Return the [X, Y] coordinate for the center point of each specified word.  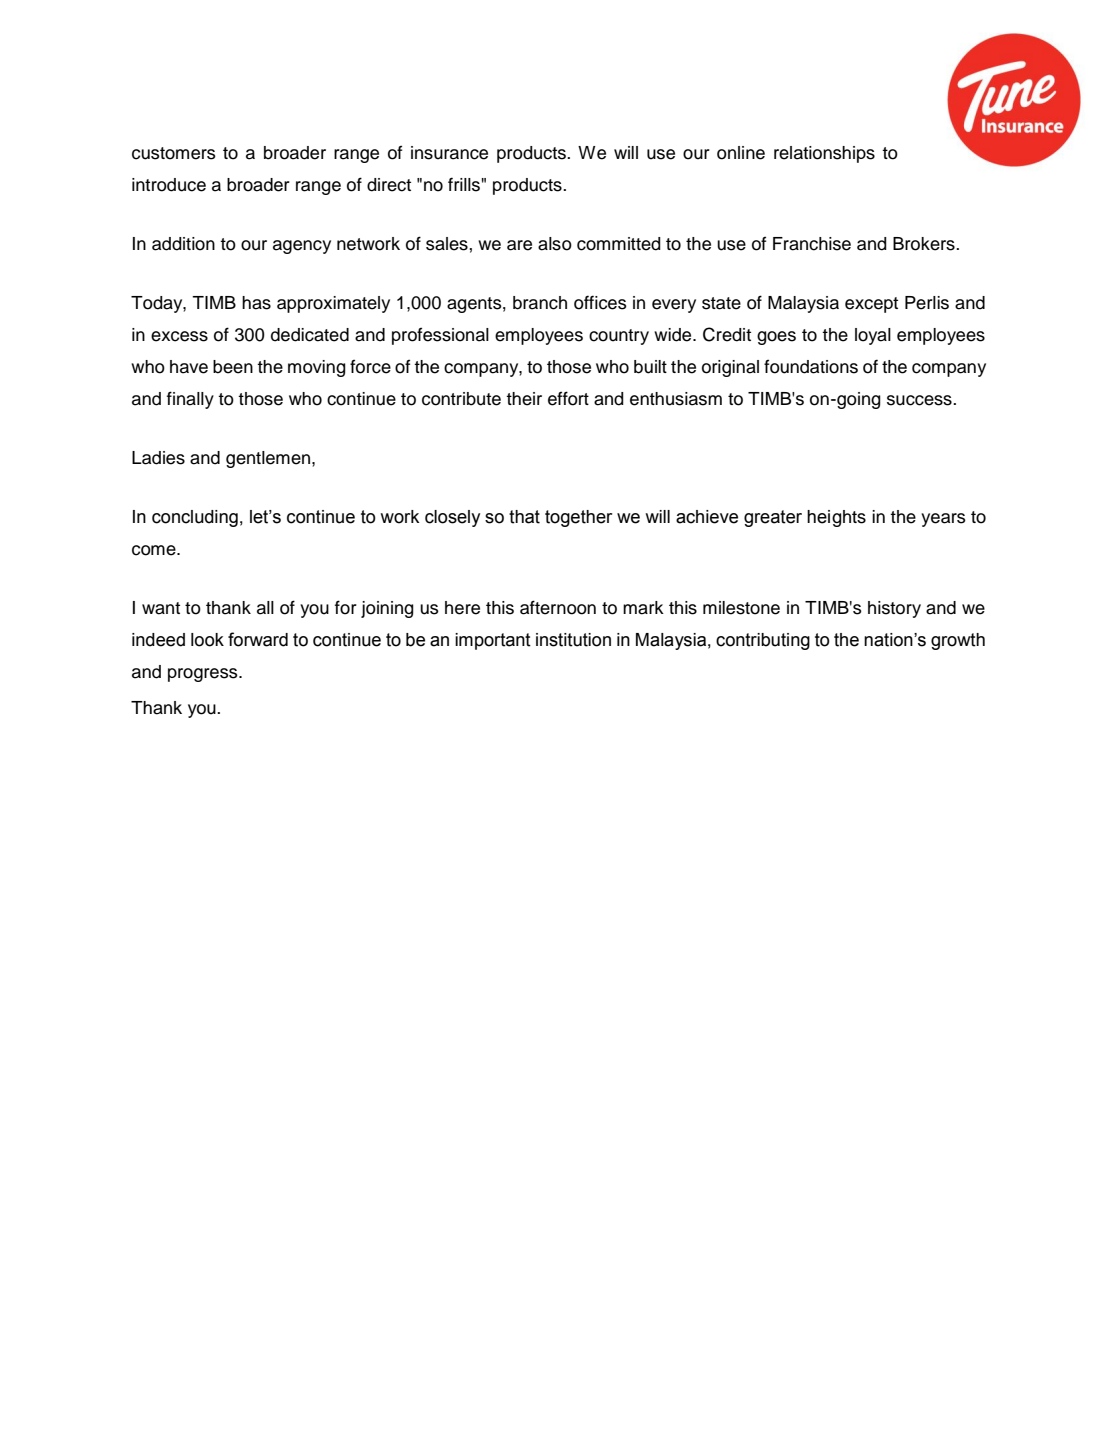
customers [174, 153]
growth [958, 641]
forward [258, 639]
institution [573, 640]
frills [464, 184]
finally [190, 400]
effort [568, 398]
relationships [824, 154]
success [920, 400]
